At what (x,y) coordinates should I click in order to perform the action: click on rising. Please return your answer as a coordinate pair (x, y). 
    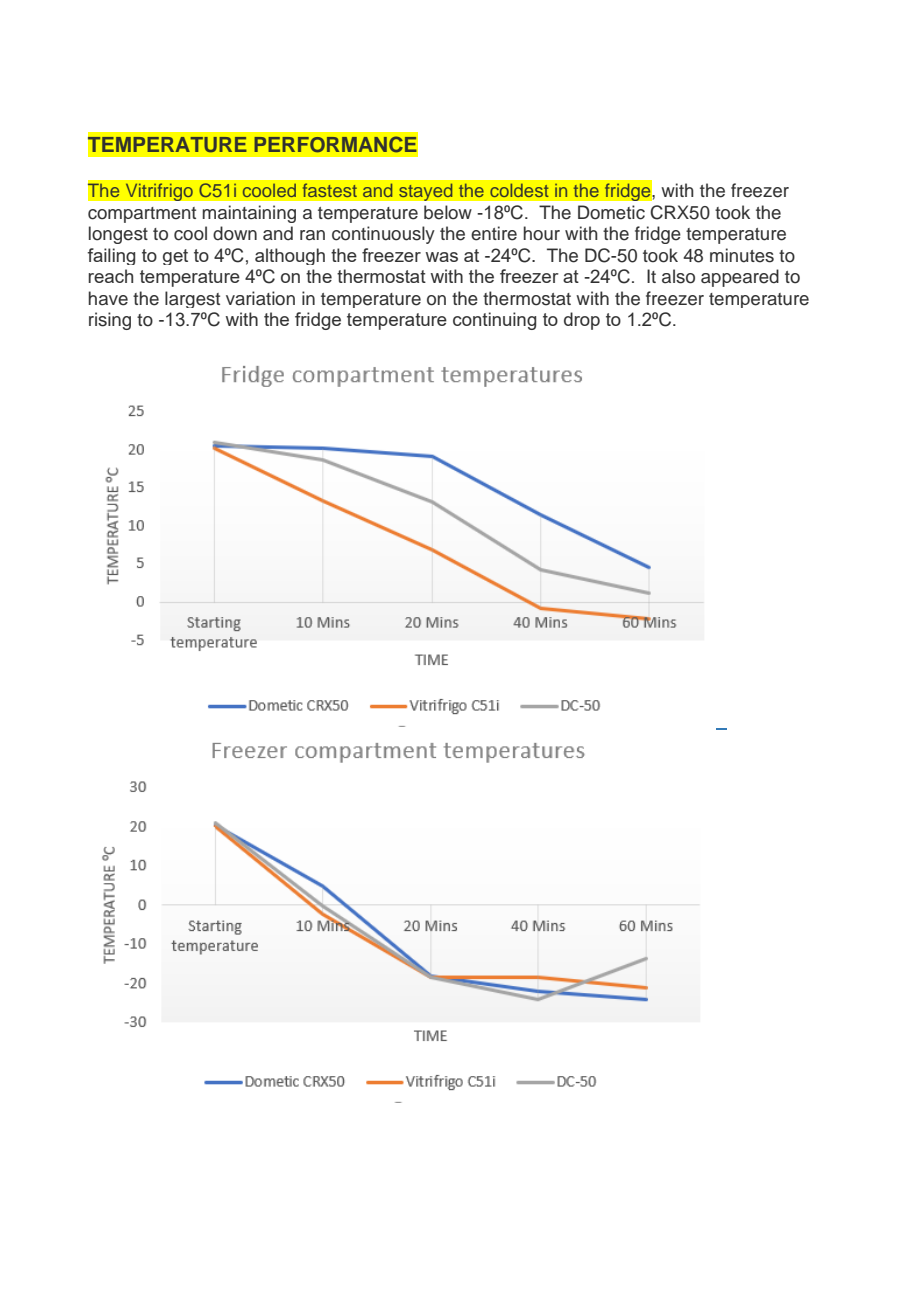
    Looking at the image, I should click on (110, 321).
